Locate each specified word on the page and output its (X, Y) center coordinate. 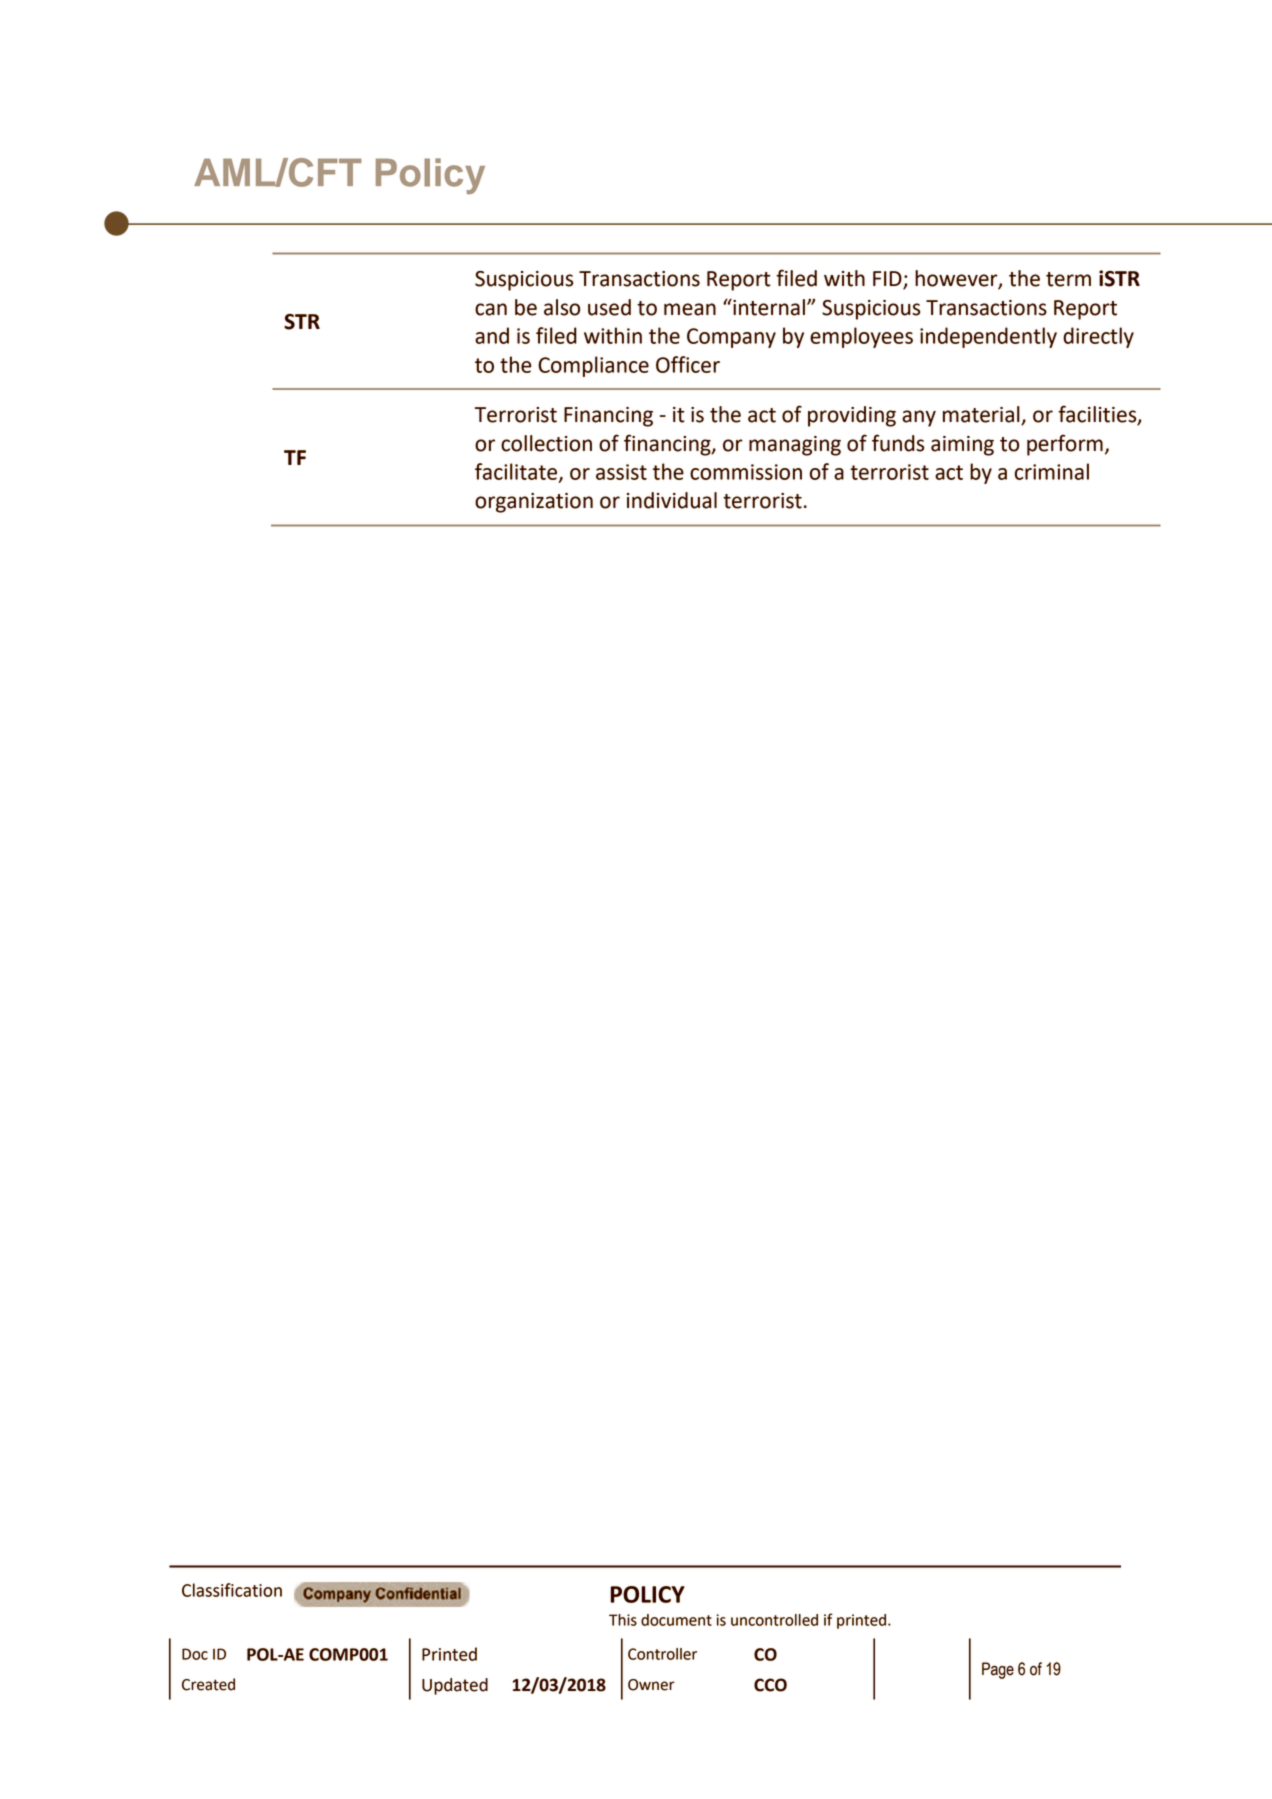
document (676, 1620)
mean (690, 309)
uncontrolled (774, 1620)
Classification (232, 1590)
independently (988, 337)
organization (534, 503)
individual (672, 500)
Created (208, 1684)
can (491, 309)
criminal (1052, 471)
